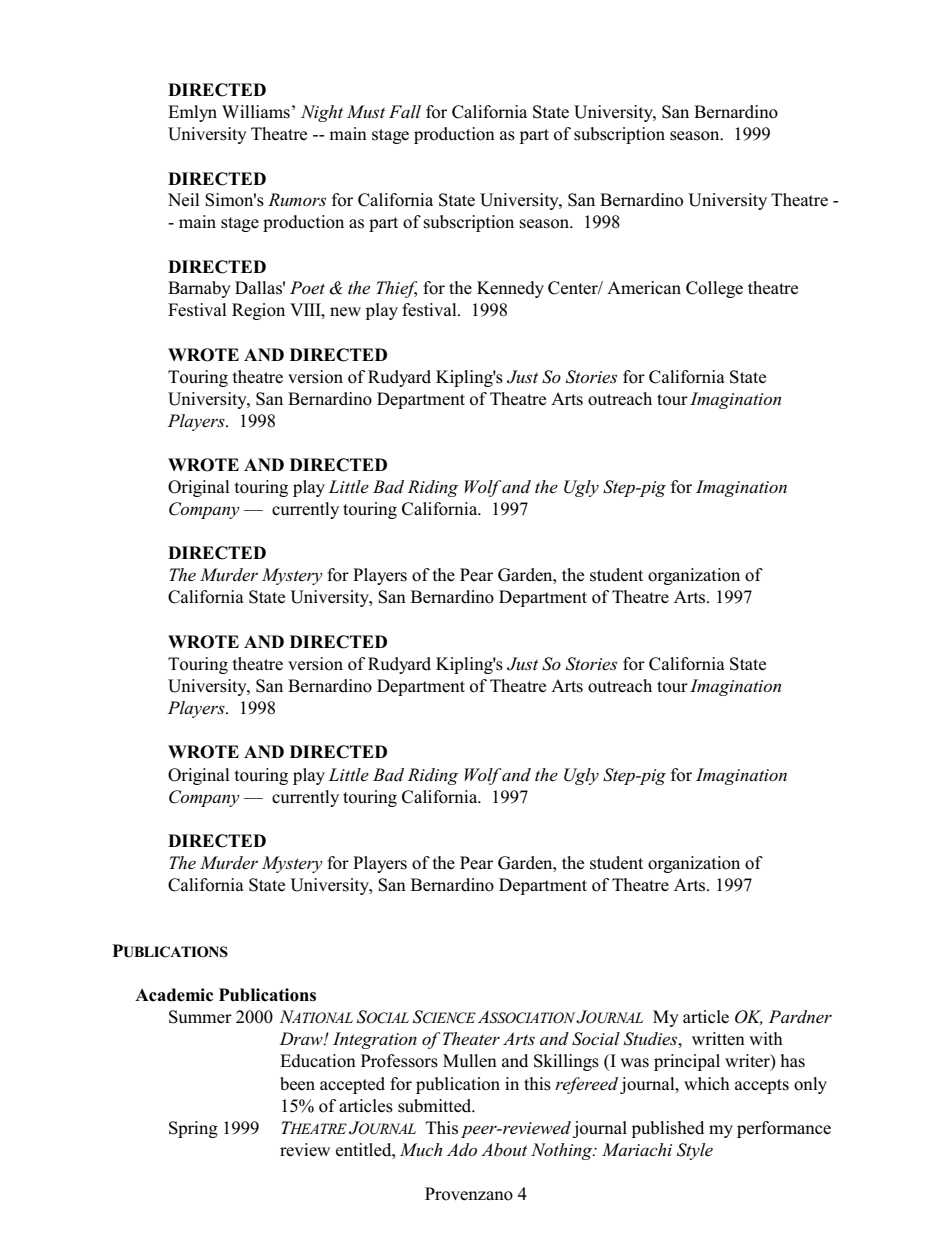  Describe the element at coordinates (504, 1149) in the page. I see `About` at that location.
